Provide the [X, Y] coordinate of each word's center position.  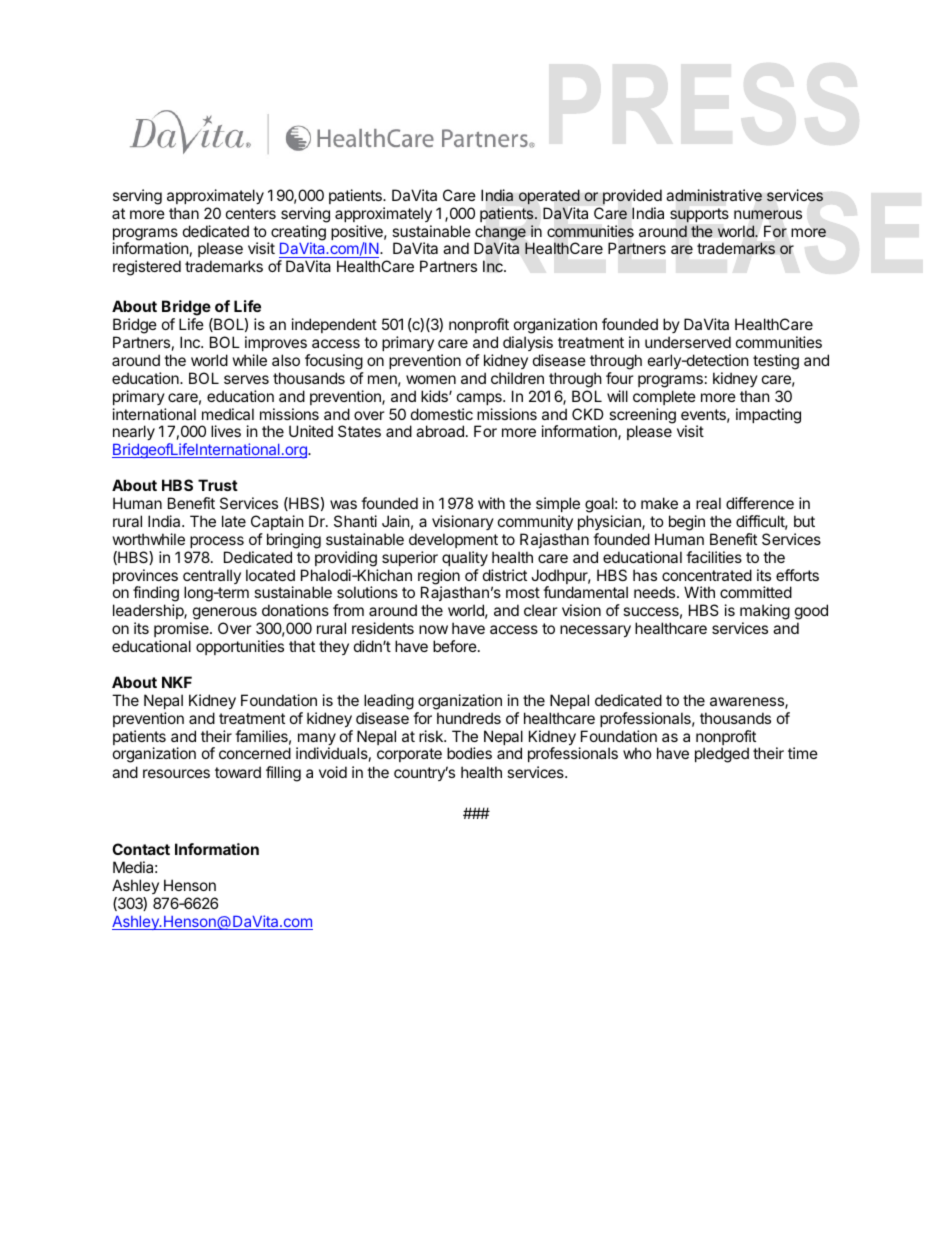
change [501, 234]
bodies [469, 753]
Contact [141, 849]
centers [251, 213]
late [234, 521]
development [453, 540]
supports [699, 215]
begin [687, 523]
